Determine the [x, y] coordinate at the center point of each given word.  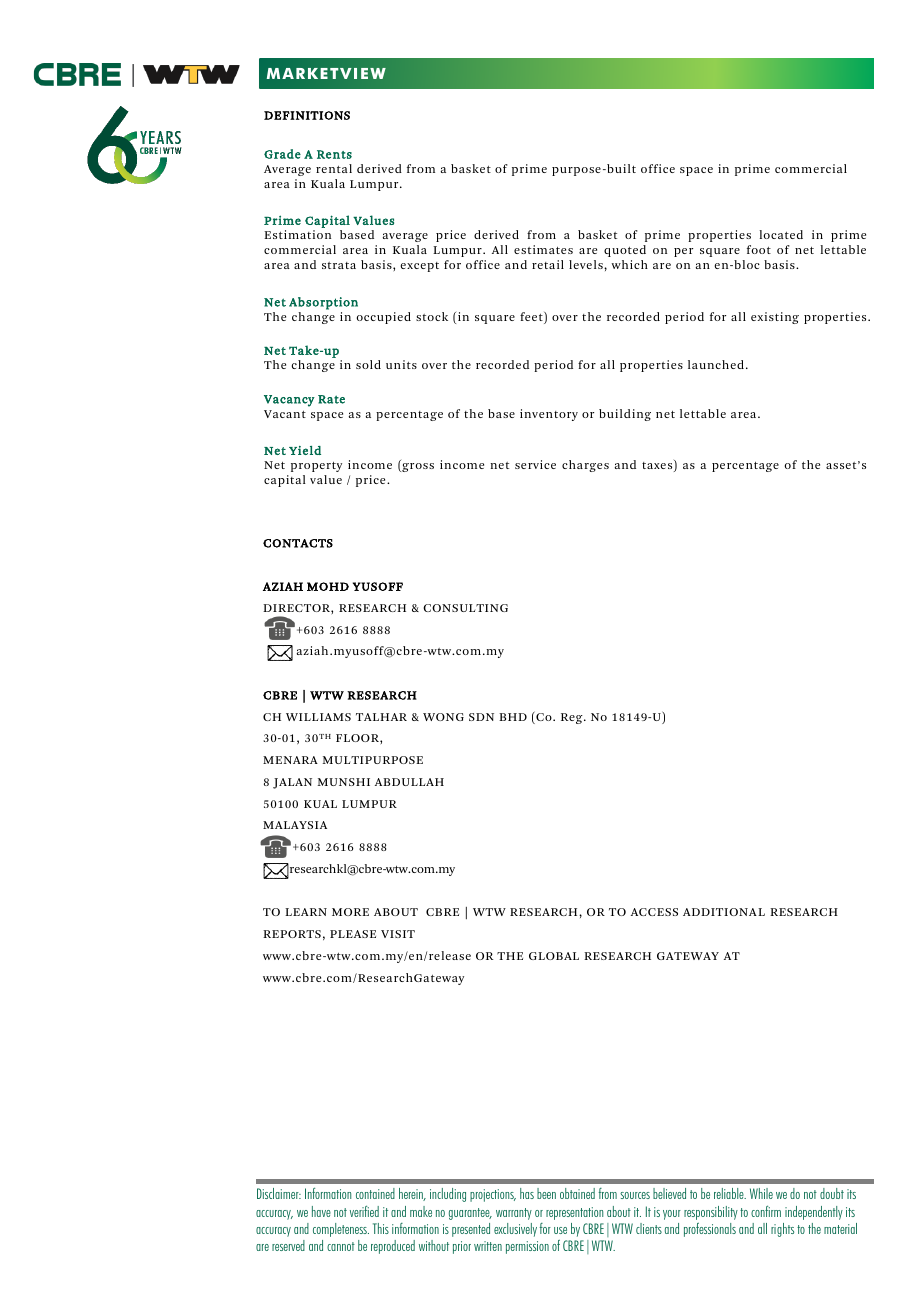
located [781, 234]
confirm [766, 1211]
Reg [573, 718]
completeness [341, 1230]
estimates [543, 249]
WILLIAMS [318, 717]
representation [574, 1213]
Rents [334, 154]
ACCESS [654, 912]
